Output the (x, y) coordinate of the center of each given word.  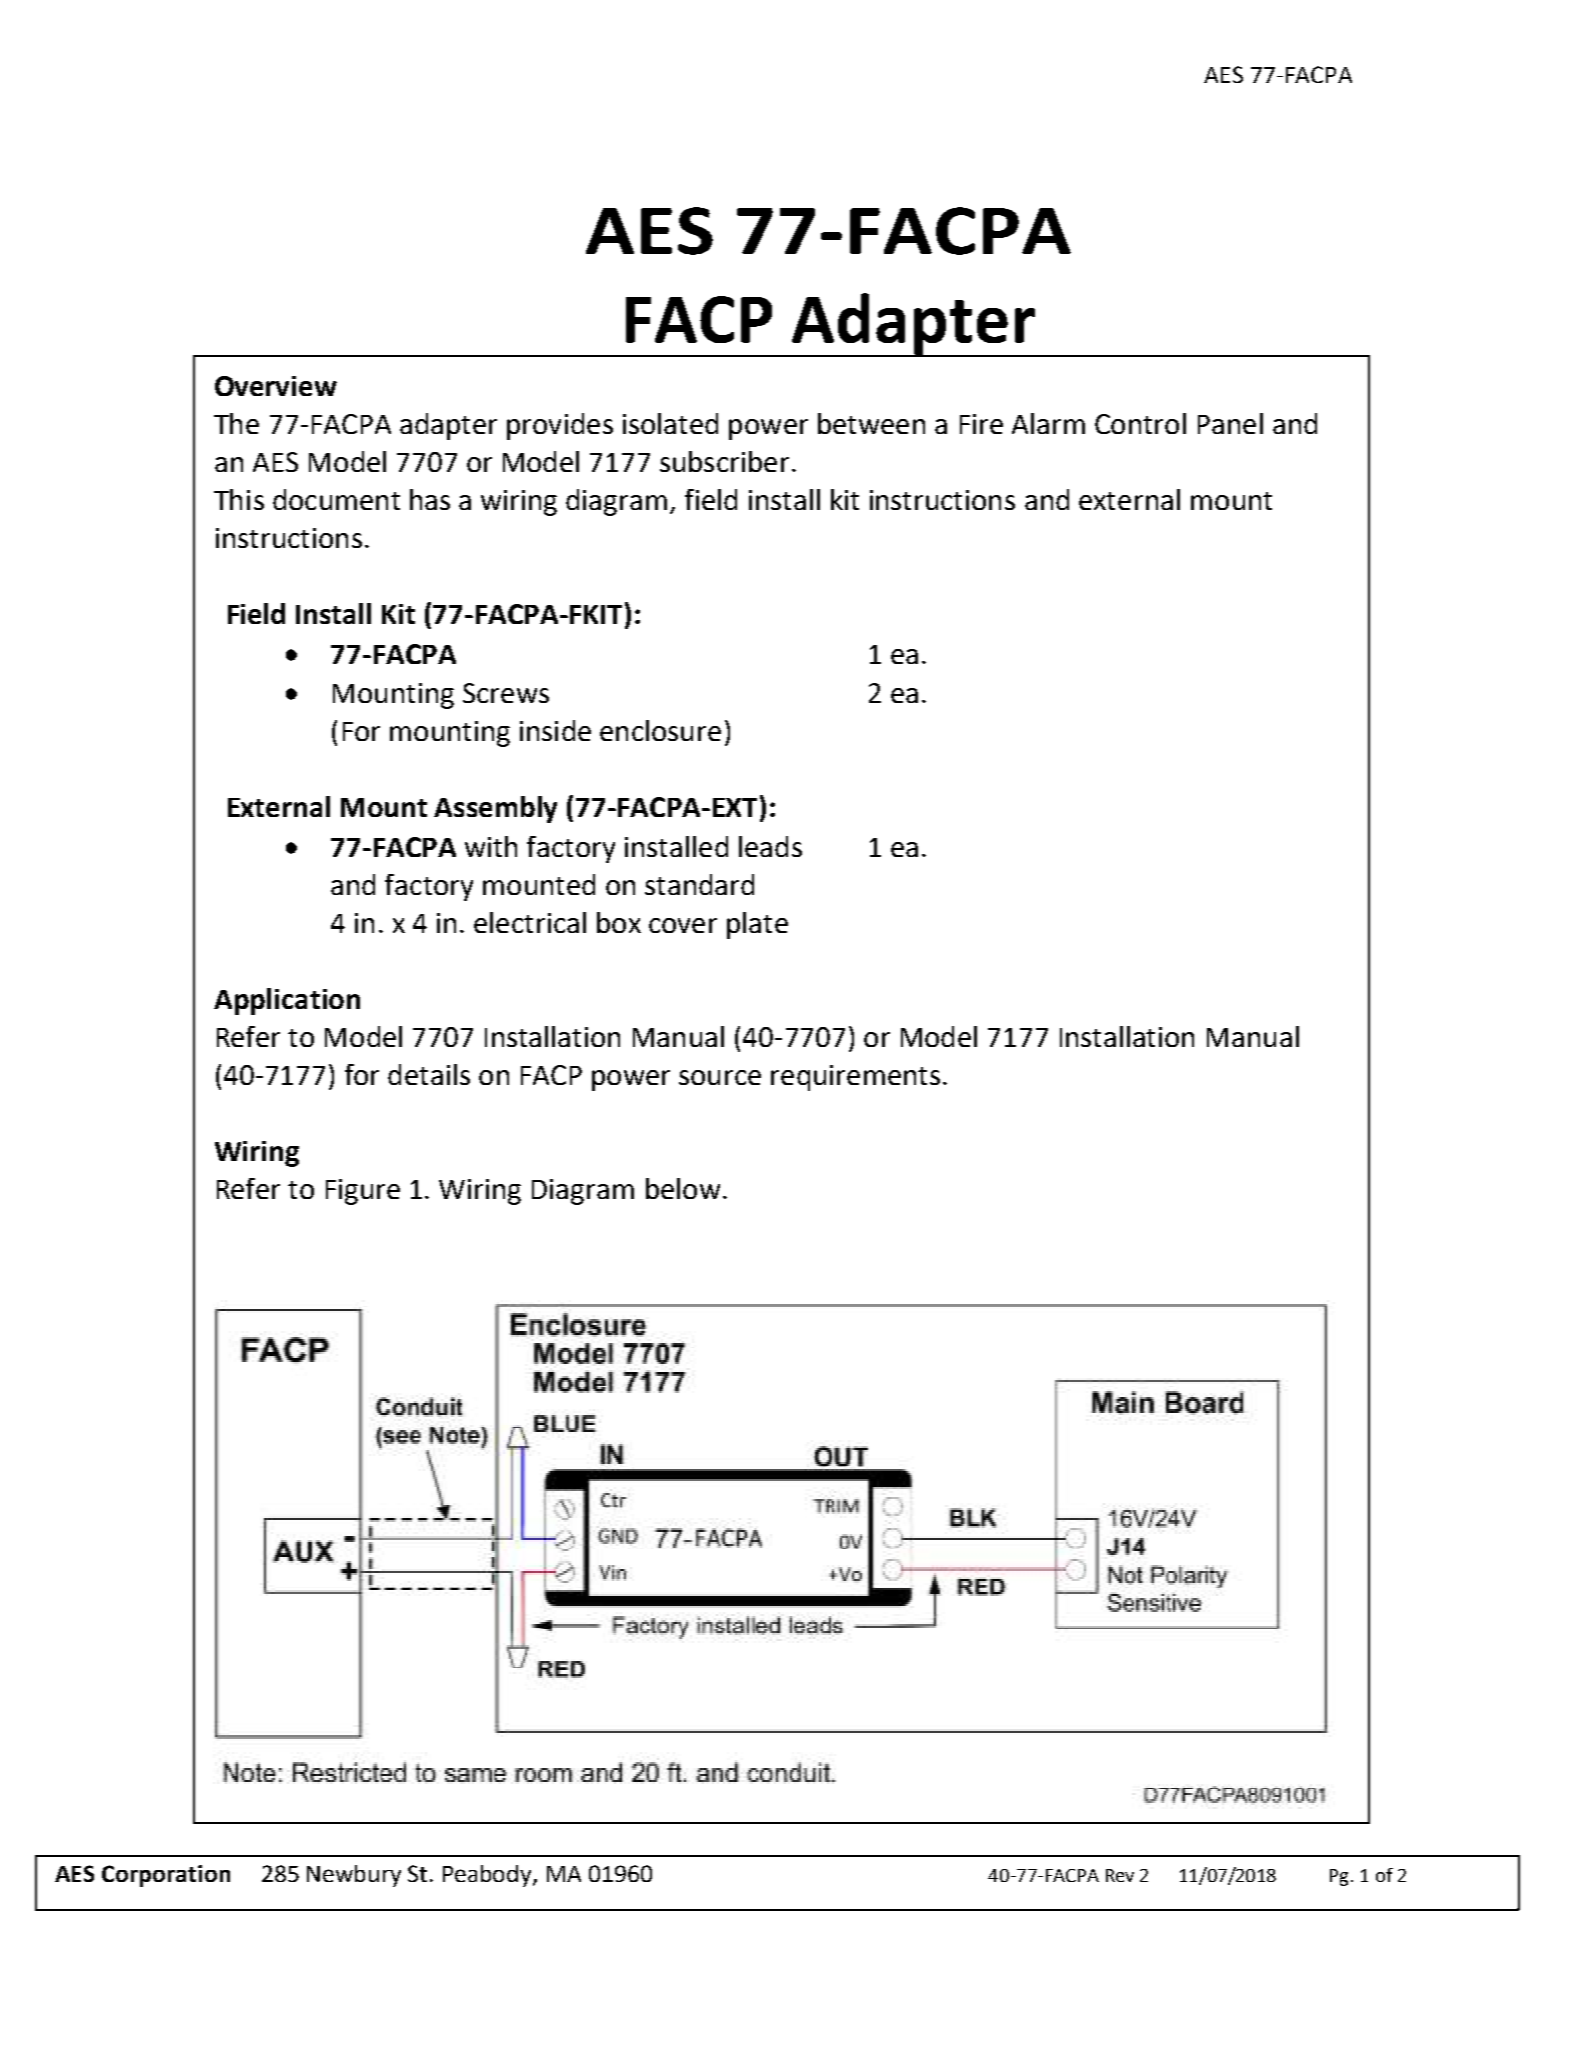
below (683, 1188)
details (429, 1074)
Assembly (495, 809)
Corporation (166, 1876)
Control (1140, 423)
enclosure (660, 730)
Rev (1120, 1875)
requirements (855, 1078)
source (720, 1077)
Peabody (488, 1876)
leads (770, 846)
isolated (670, 423)
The (236, 423)
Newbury (354, 1876)
